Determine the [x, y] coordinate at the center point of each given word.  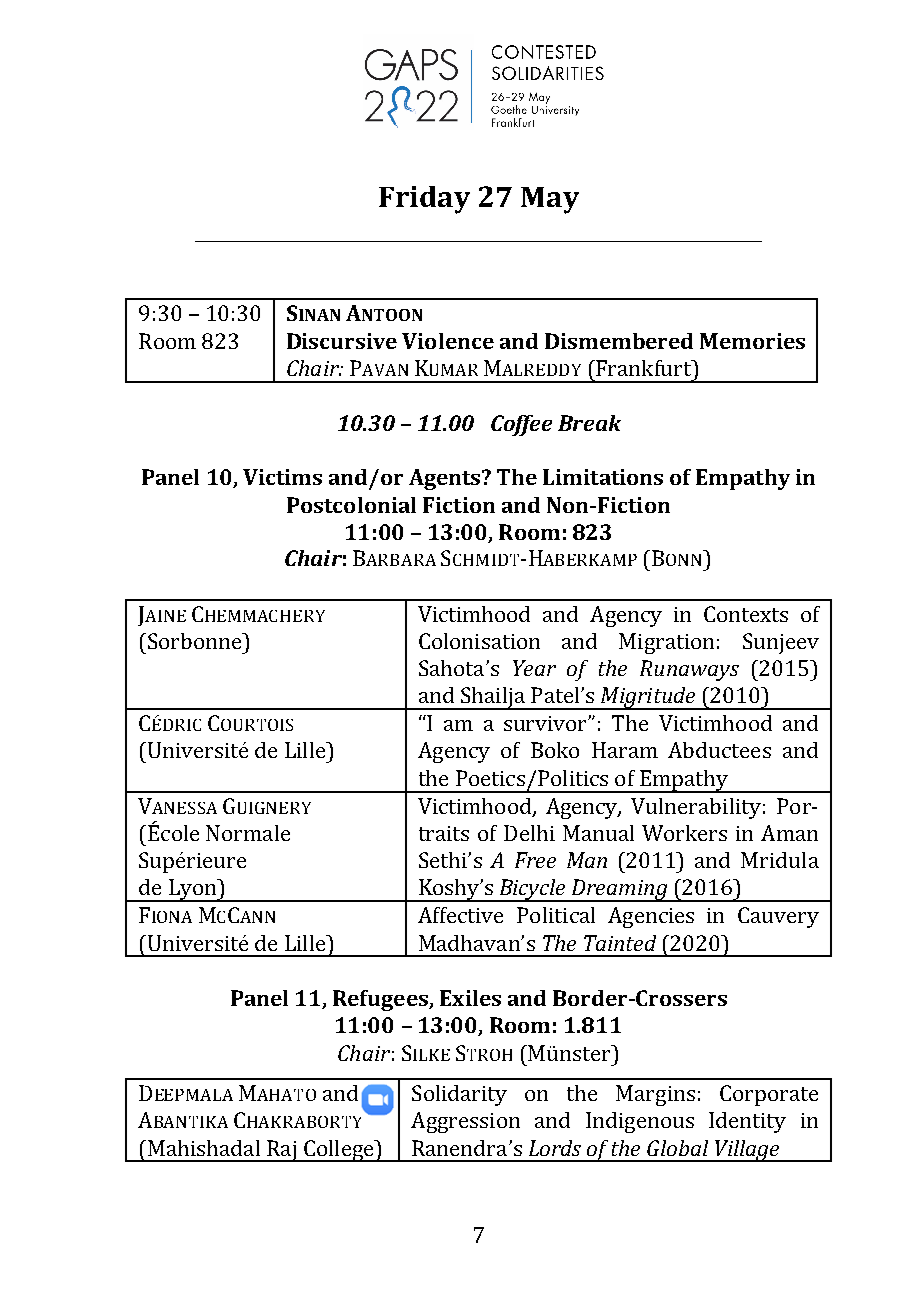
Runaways [689, 670]
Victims [282, 477]
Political [556, 915]
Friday [424, 200]
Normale [248, 833]
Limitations [603, 477]
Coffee [521, 425]
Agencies [651, 917]
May [550, 200]
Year [534, 668]
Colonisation [479, 641]
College [339, 1151]
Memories [752, 341]
